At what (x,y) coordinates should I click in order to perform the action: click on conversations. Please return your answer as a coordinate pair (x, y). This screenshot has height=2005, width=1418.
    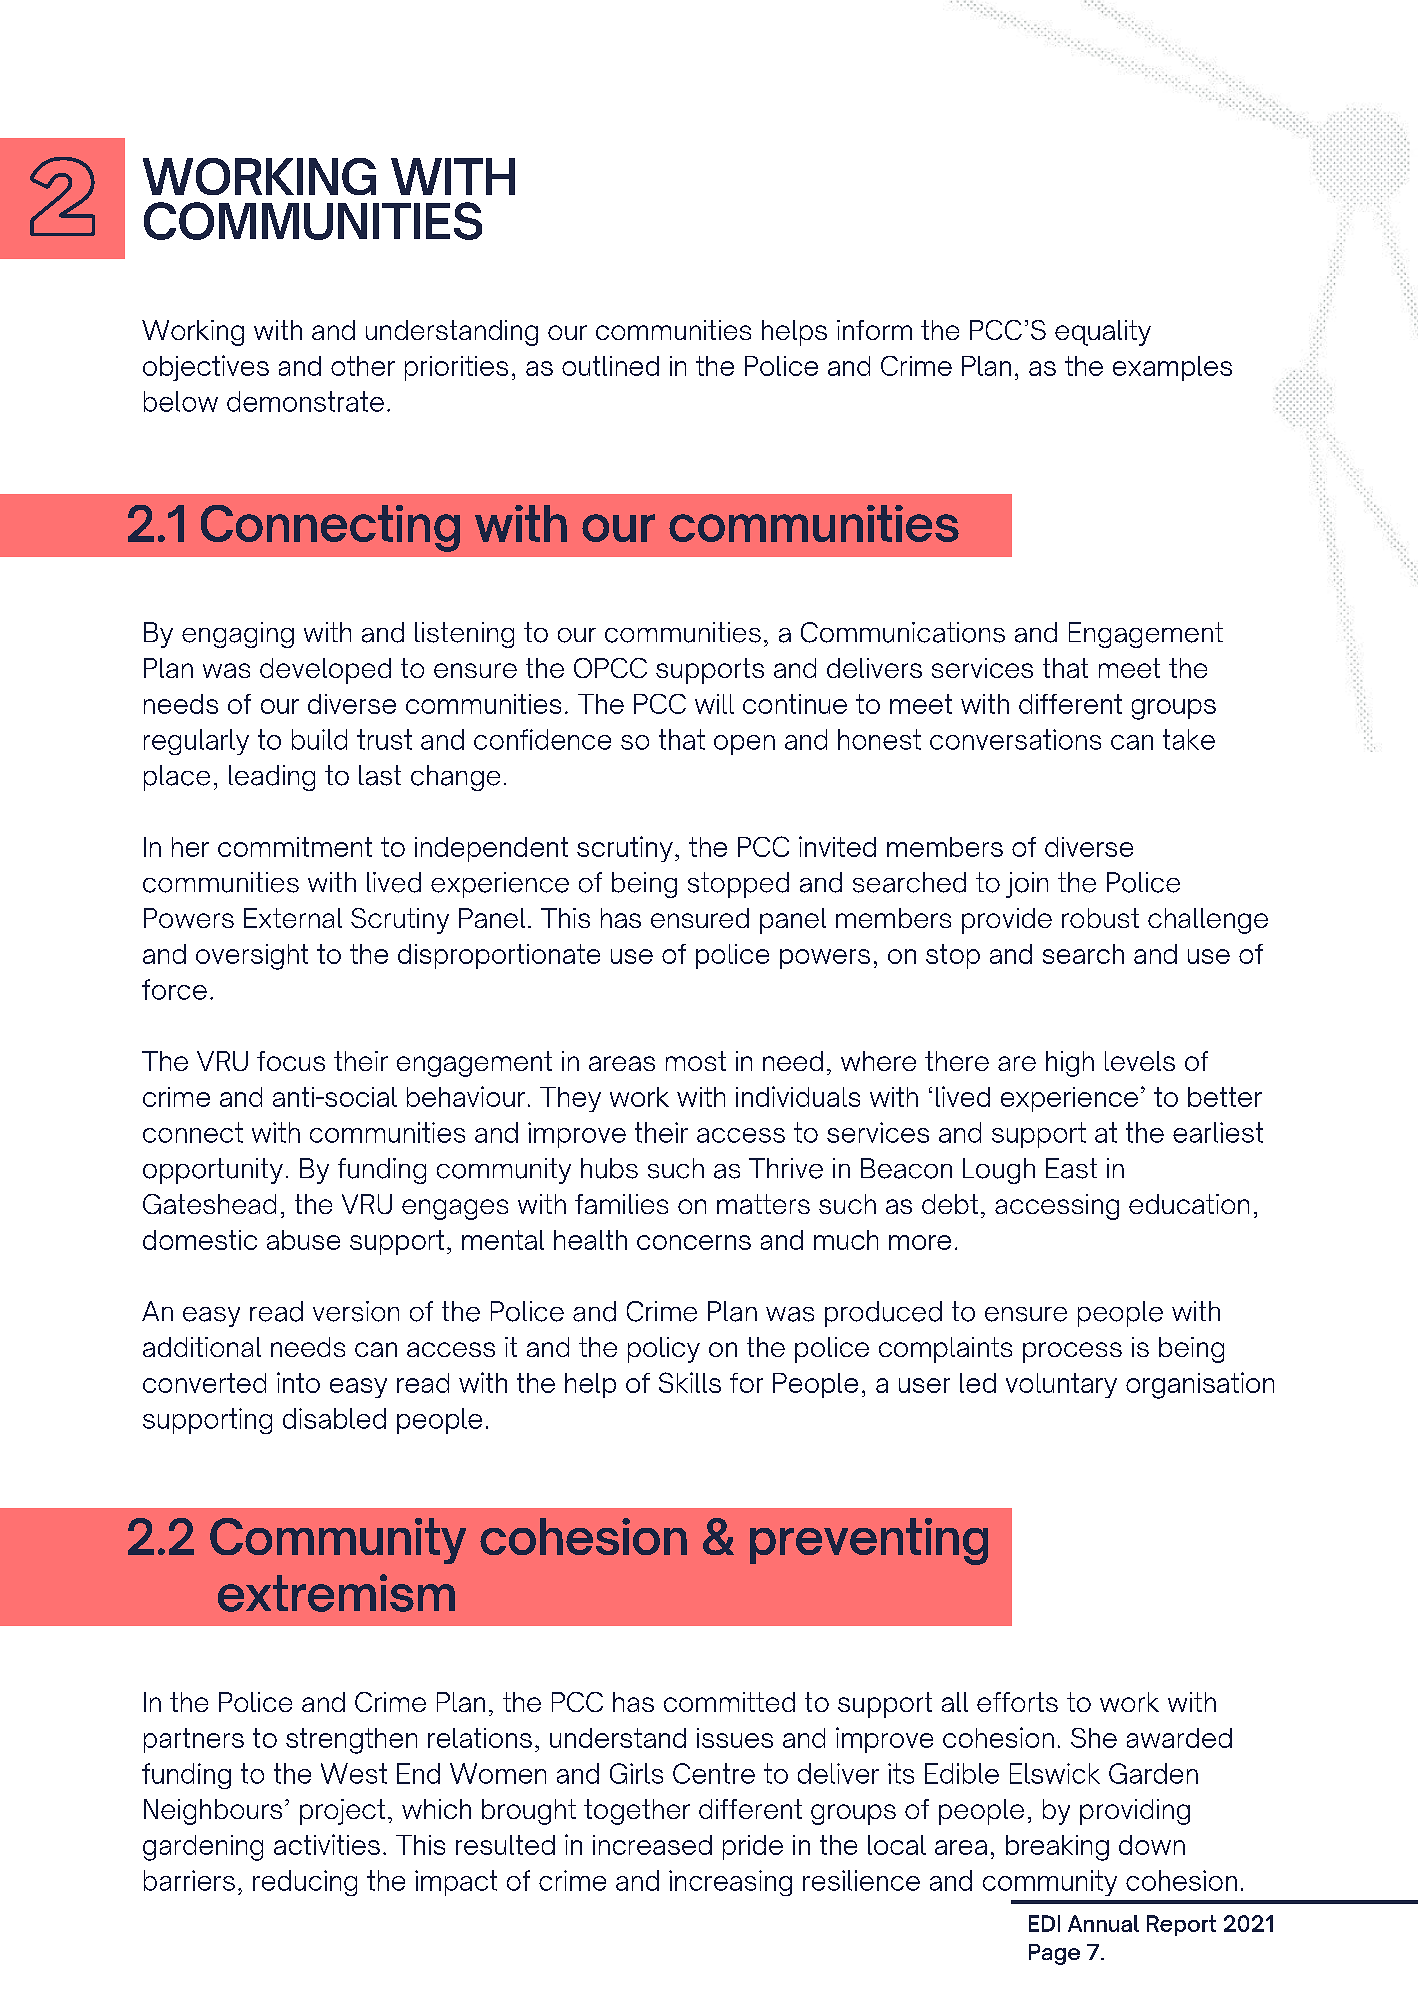
    Looking at the image, I should click on (1015, 739).
